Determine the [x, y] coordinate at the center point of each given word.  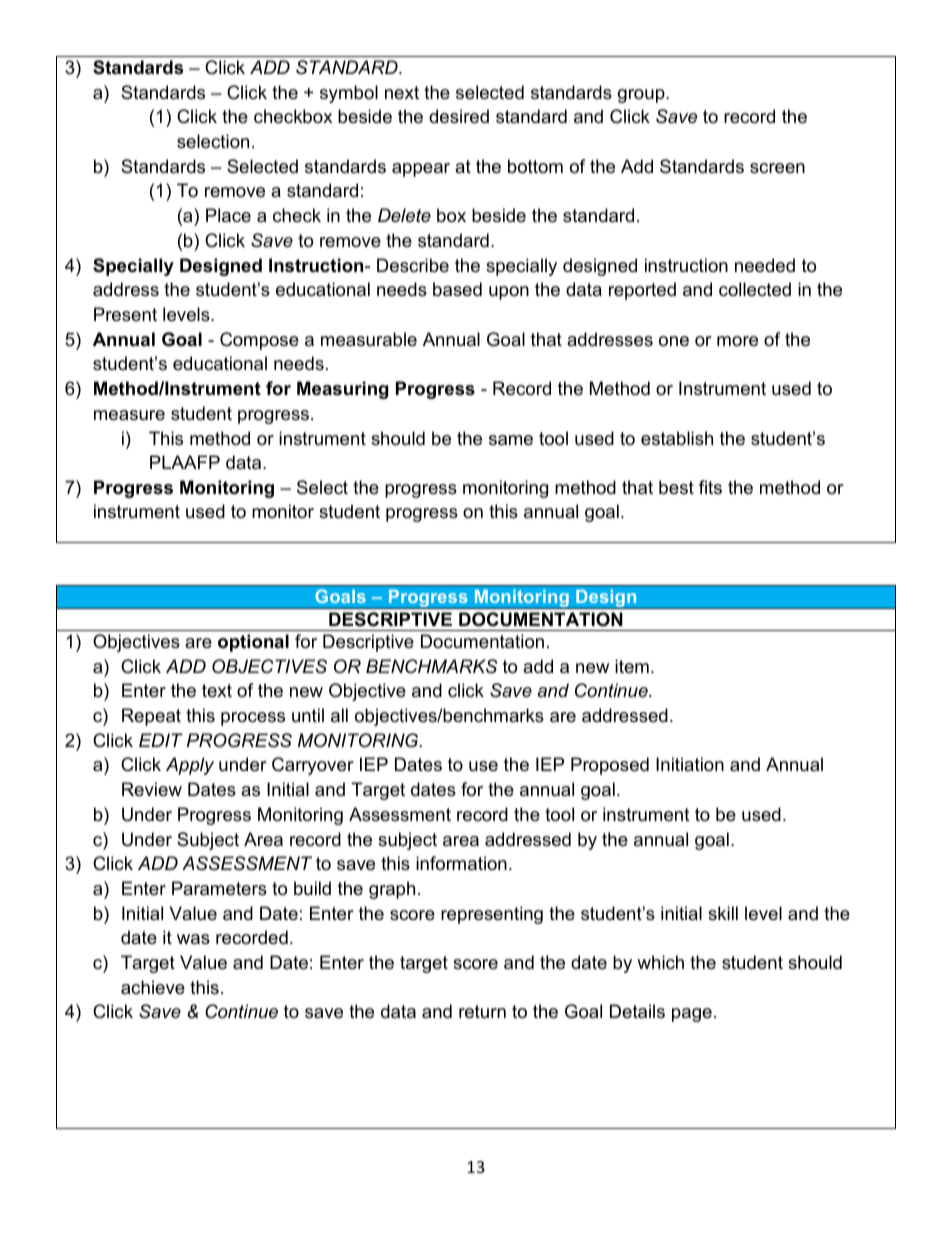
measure [129, 415]
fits [710, 487]
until [308, 715]
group [642, 96]
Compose [259, 341]
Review [152, 789]
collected [755, 289]
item [632, 666]
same [511, 440]
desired [459, 116]
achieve [153, 987]
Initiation [690, 764]
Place [228, 215]
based [457, 289]
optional [253, 643]
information [461, 863]
